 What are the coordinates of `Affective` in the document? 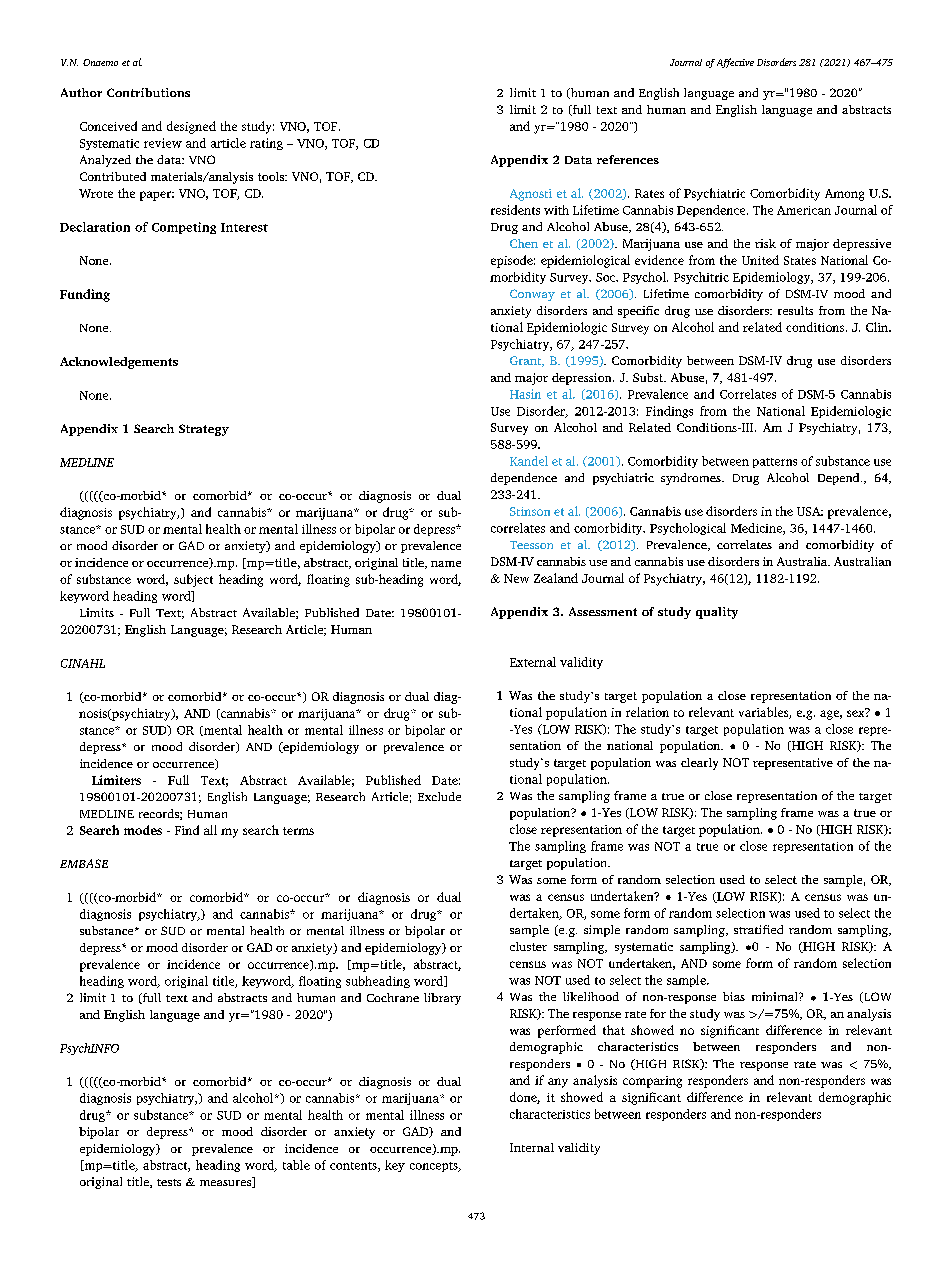 It's located at (735, 63).
